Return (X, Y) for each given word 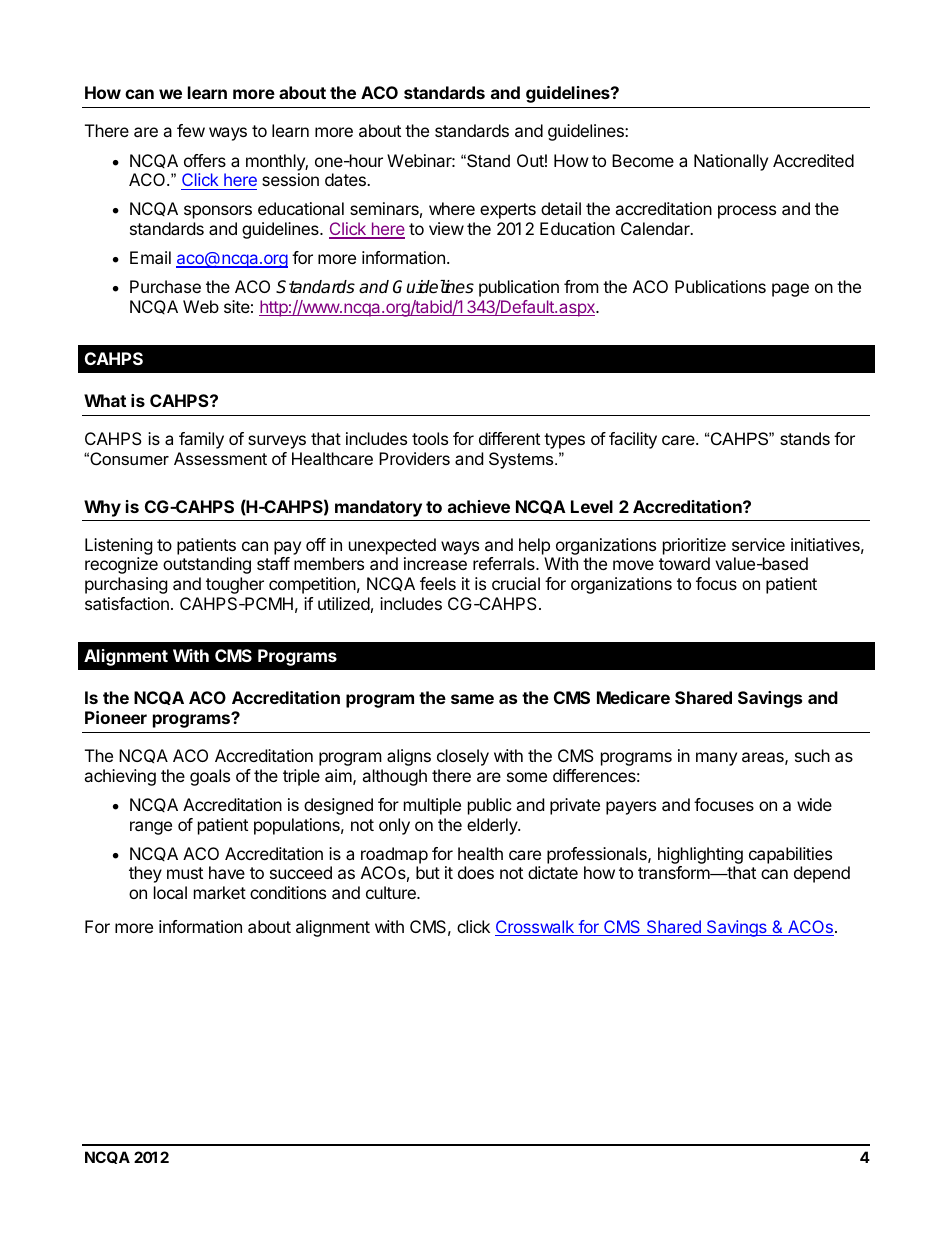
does (476, 872)
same (472, 699)
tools (430, 438)
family (201, 440)
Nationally (731, 162)
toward (684, 563)
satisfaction (127, 603)
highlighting (700, 855)
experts (508, 211)
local (170, 892)
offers (205, 160)
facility (633, 440)
